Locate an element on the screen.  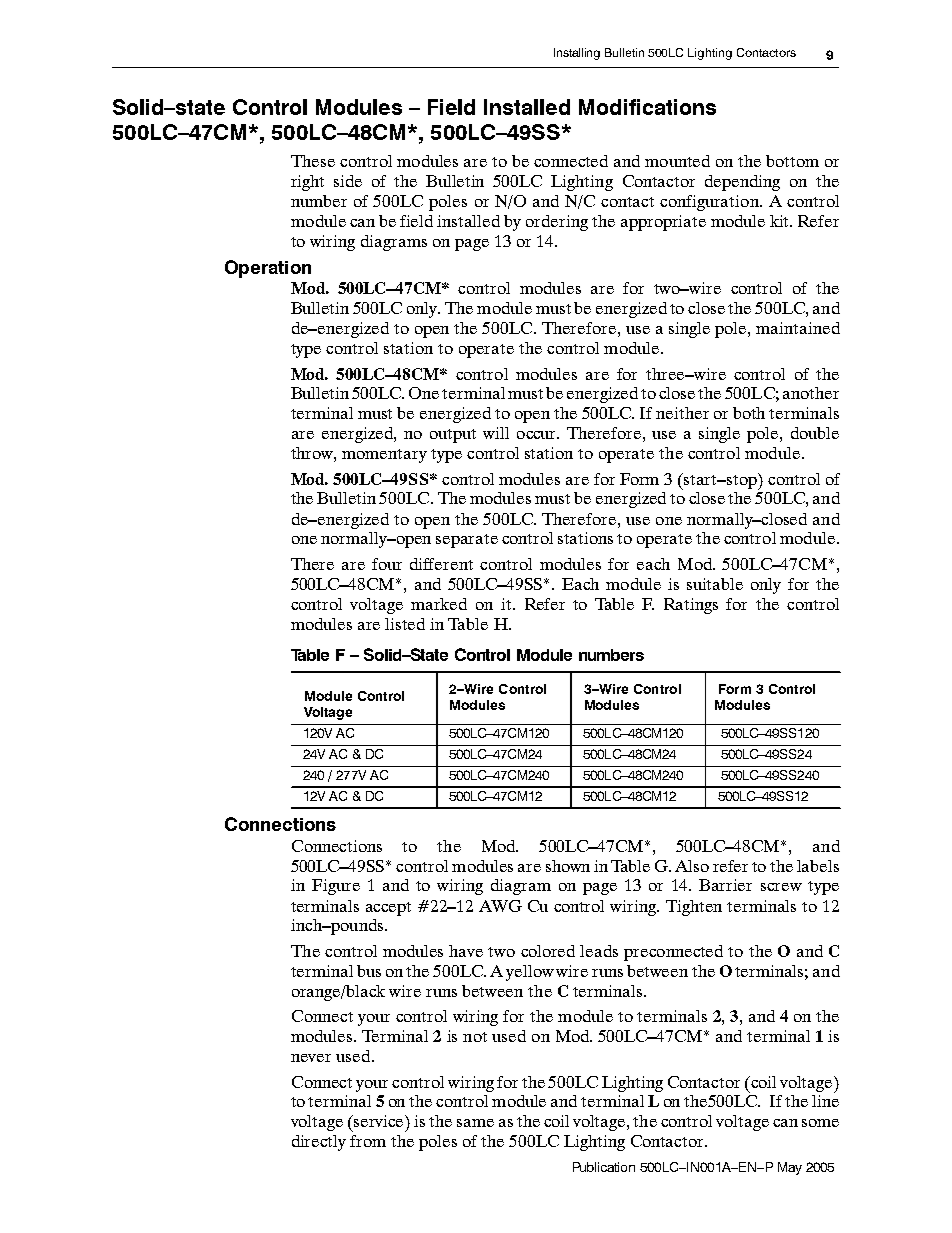
screw is located at coordinates (781, 887).
